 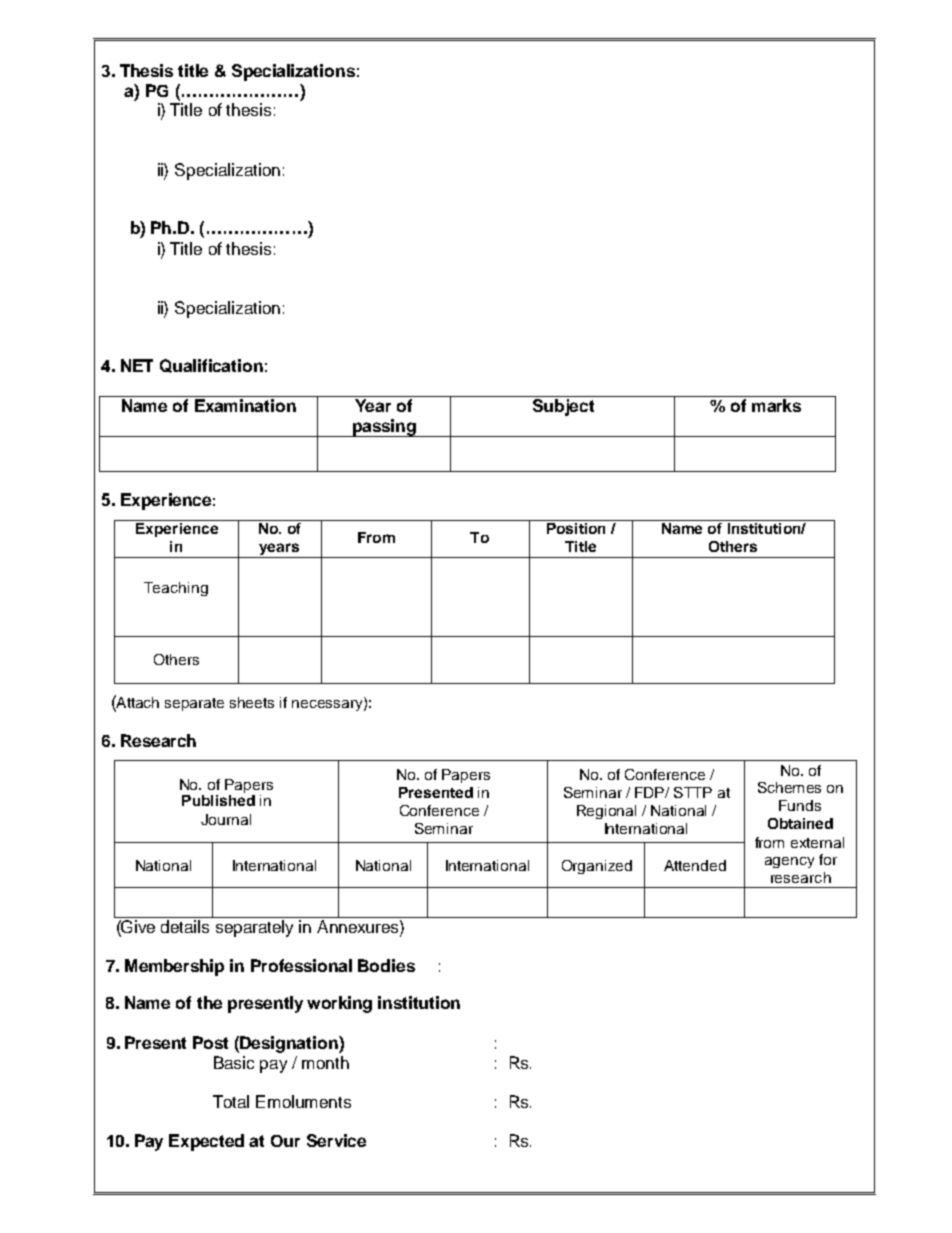 I want to click on Teaching, so click(x=176, y=589).
